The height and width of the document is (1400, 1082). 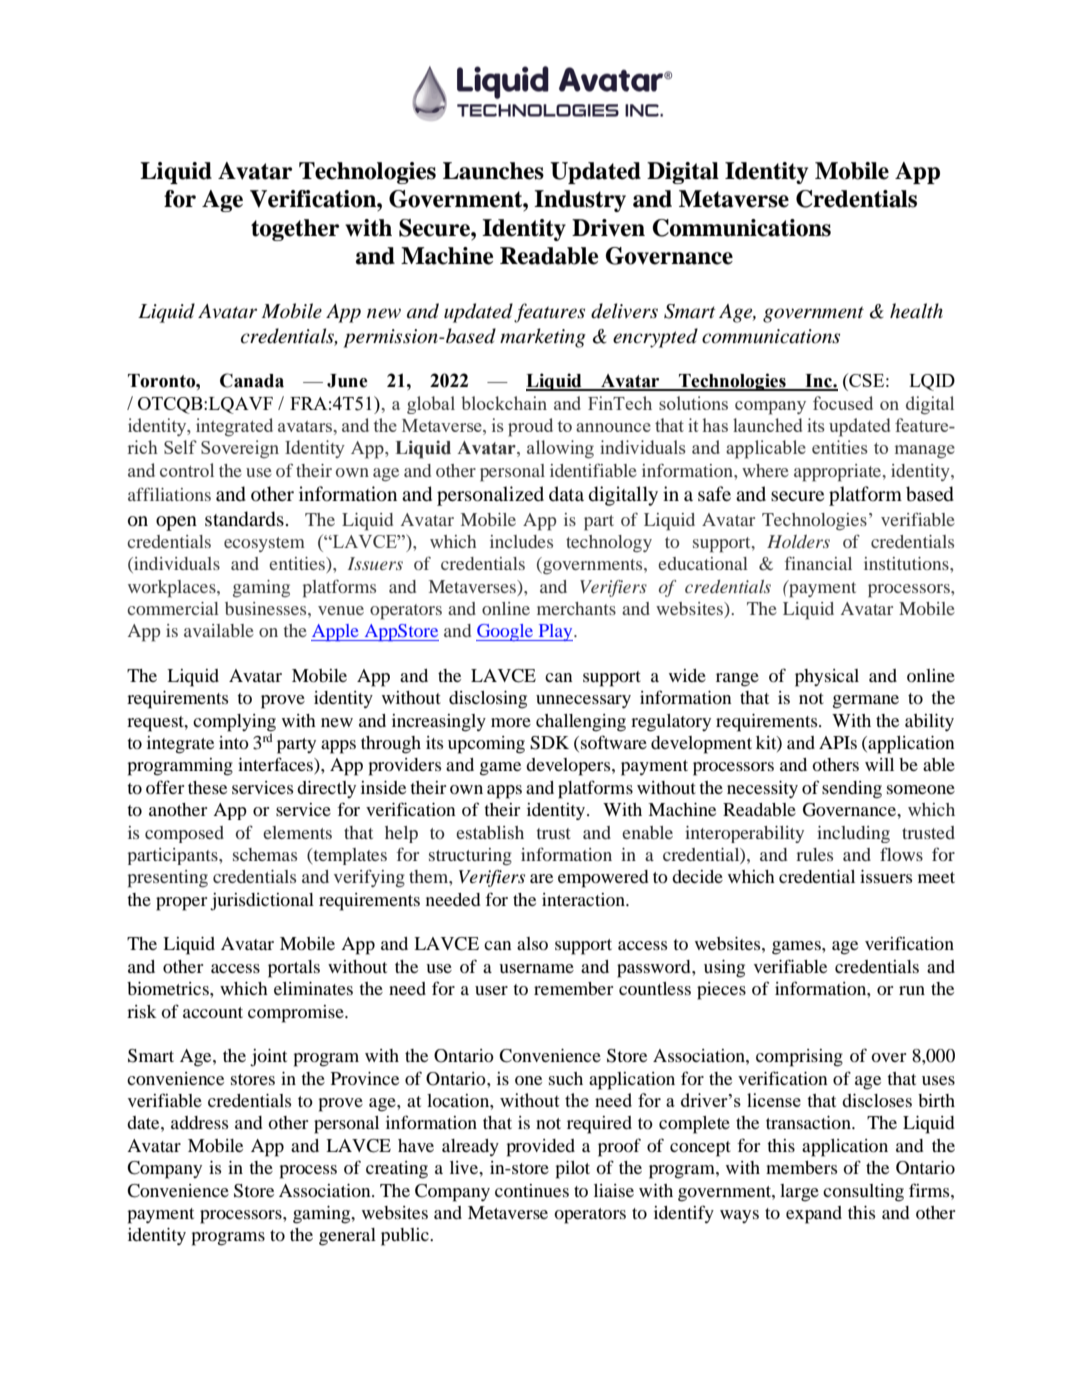 I want to click on allowing, so click(x=560, y=449).
